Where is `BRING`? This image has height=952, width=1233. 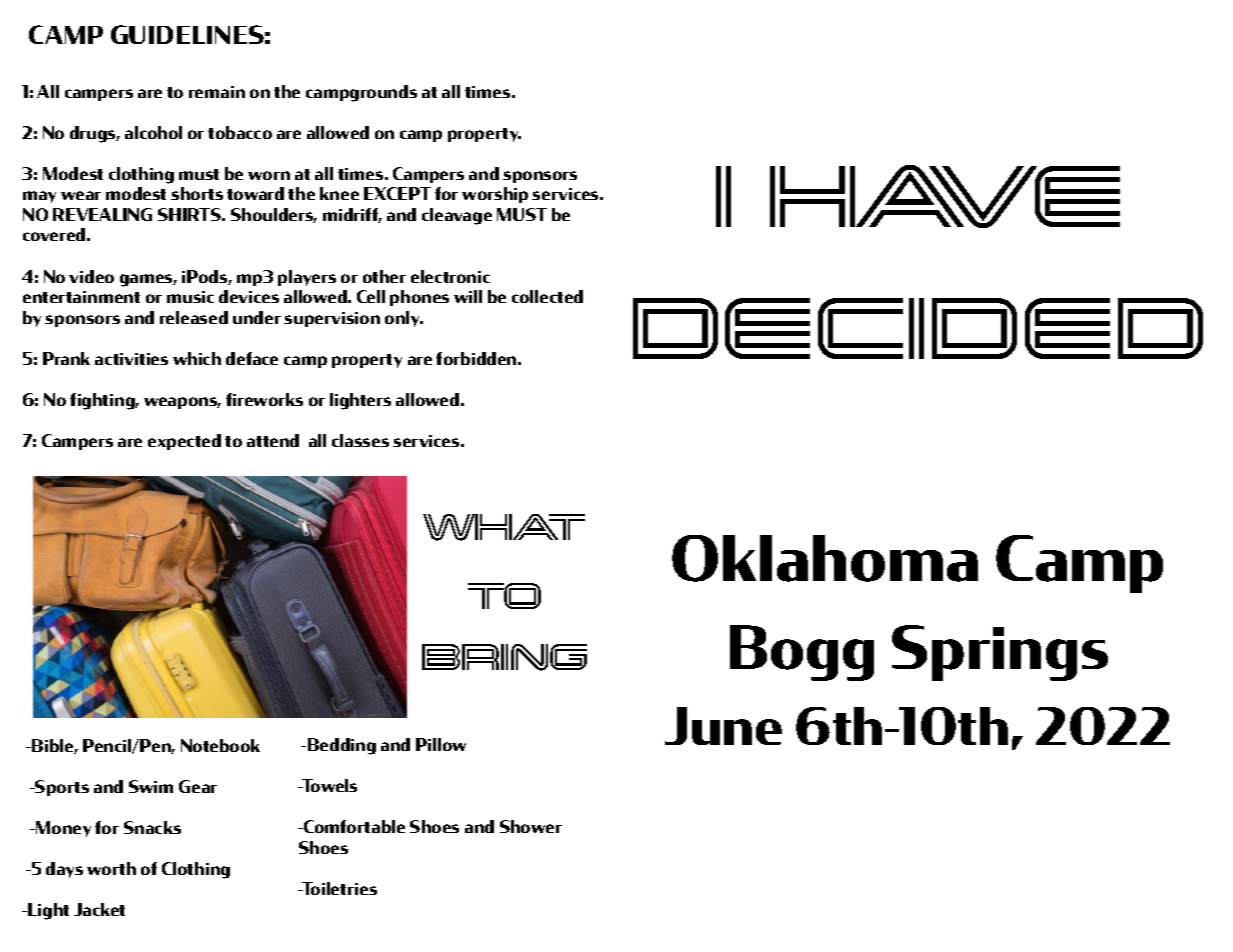
BRING is located at coordinates (504, 657).
